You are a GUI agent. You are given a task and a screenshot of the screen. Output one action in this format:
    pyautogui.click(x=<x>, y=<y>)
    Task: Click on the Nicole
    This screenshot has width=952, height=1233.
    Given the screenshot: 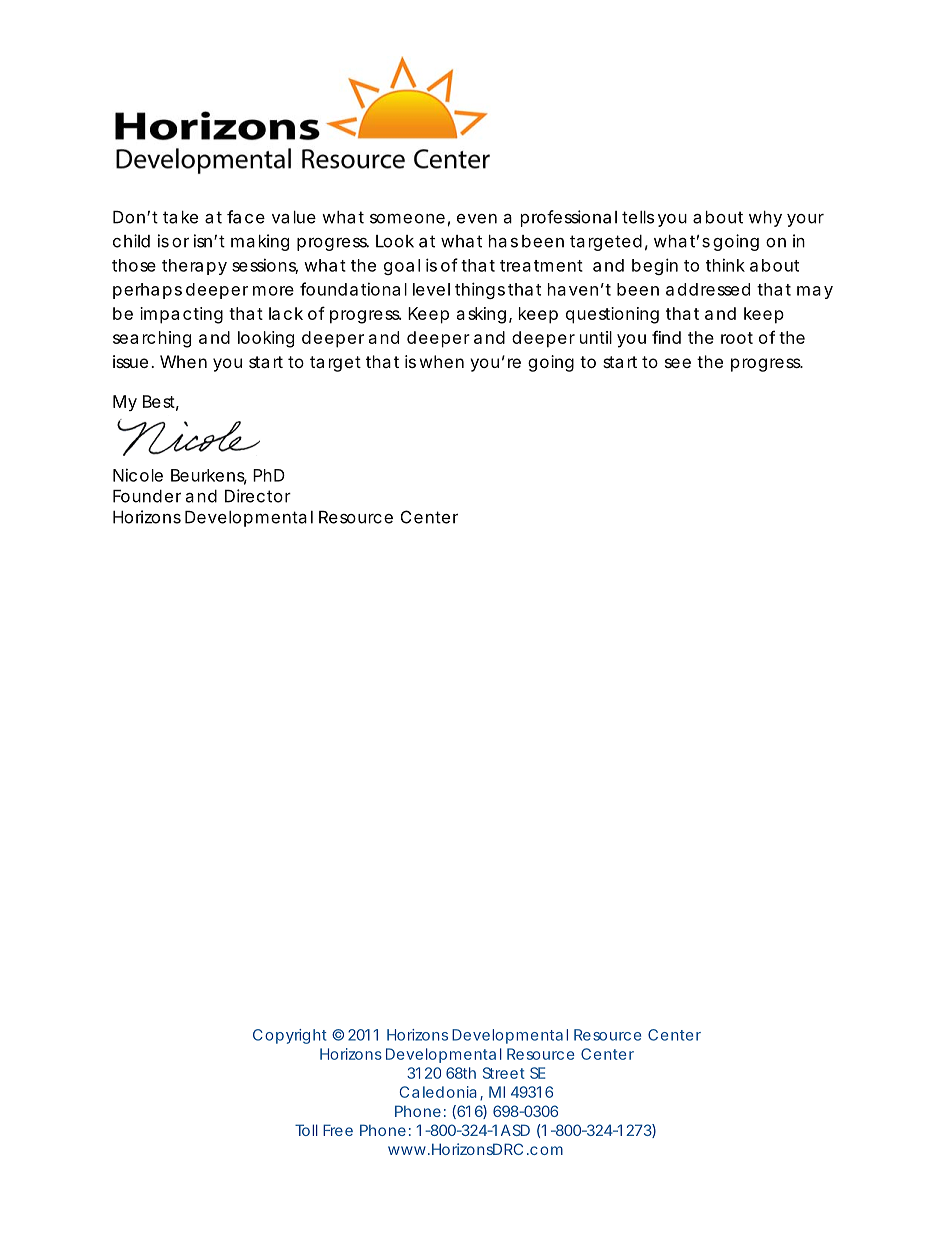 What is the action you would take?
    pyautogui.click(x=138, y=475)
